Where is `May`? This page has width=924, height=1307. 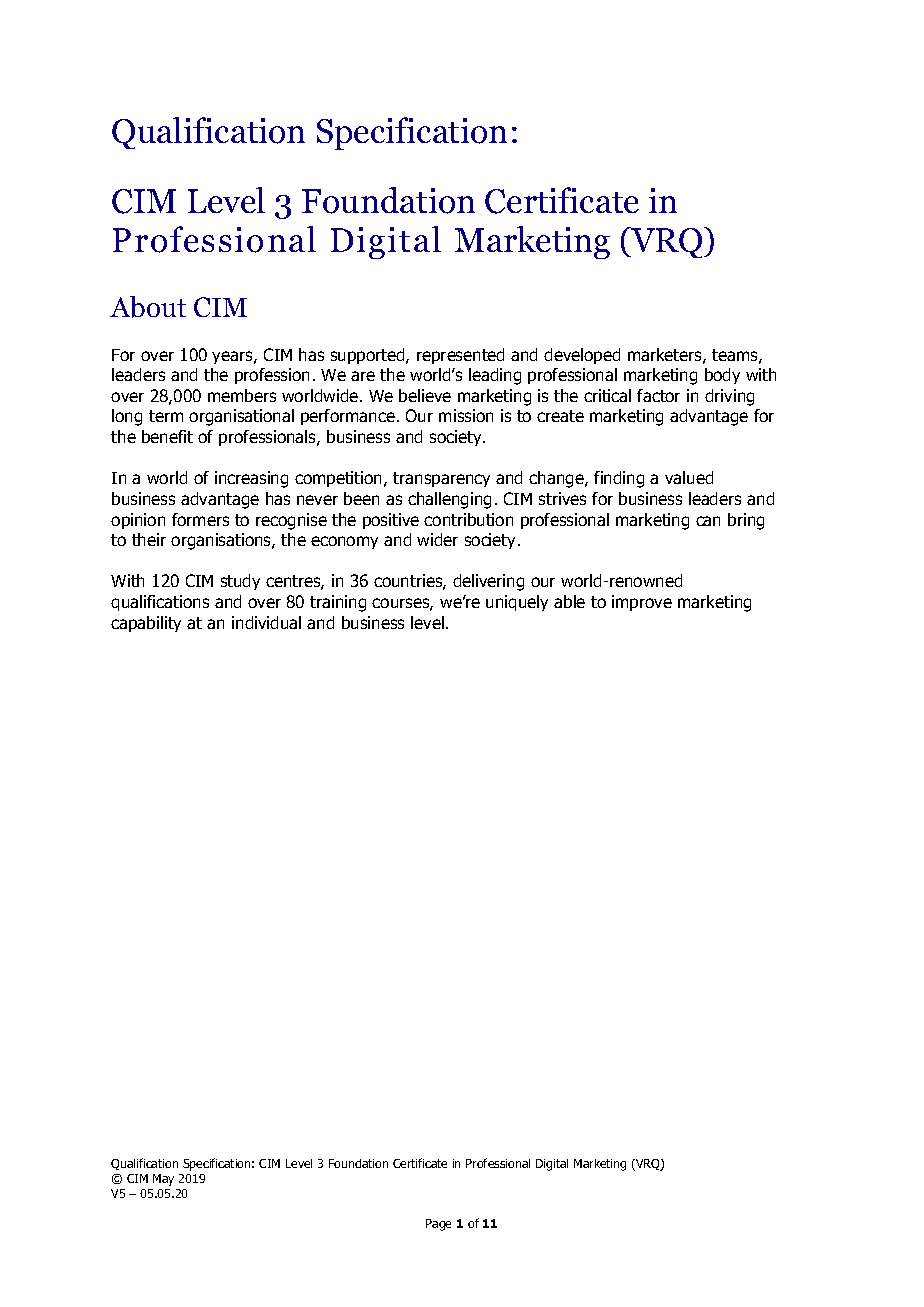
May is located at coordinates (163, 1180).
